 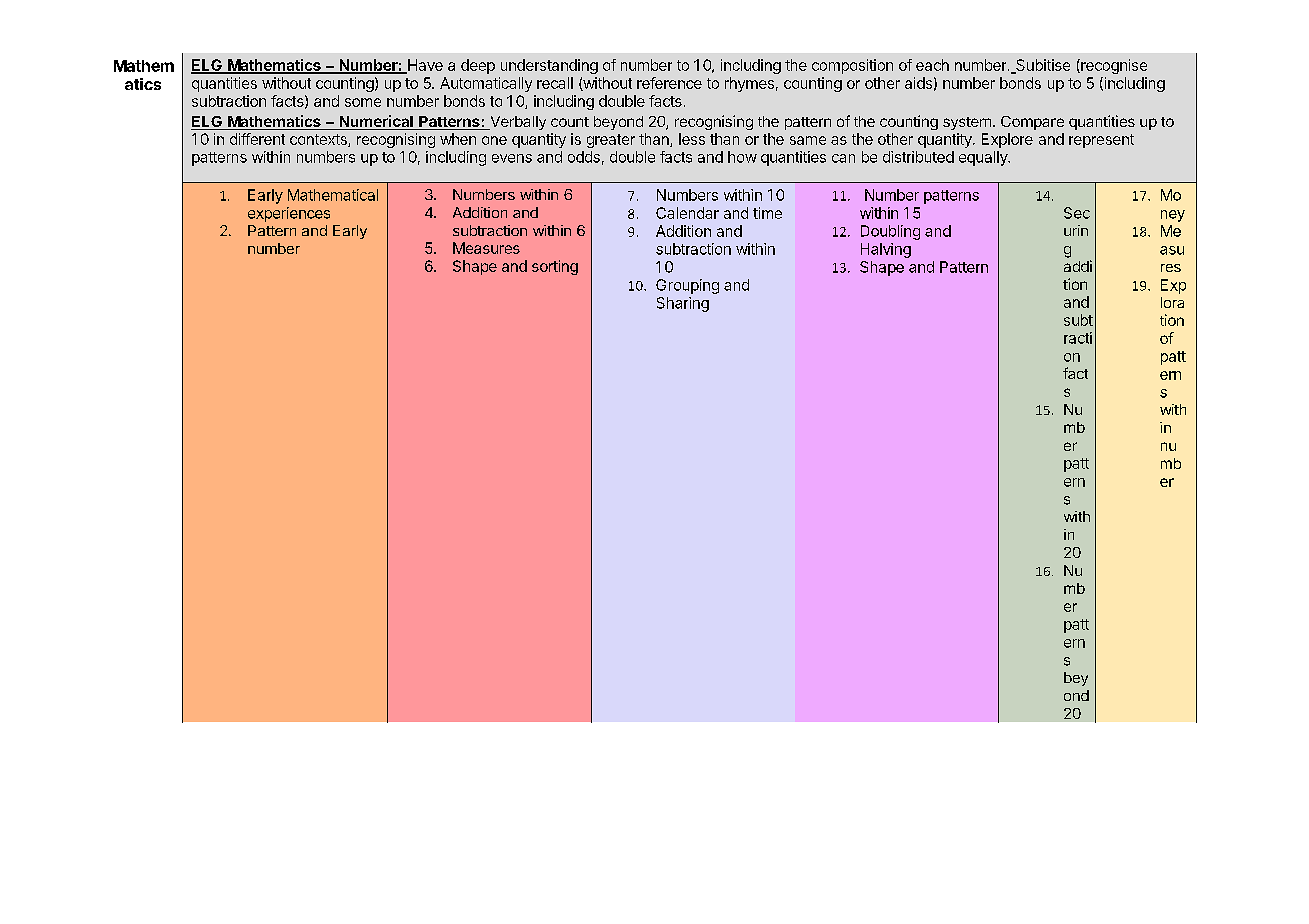 What do you see at coordinates (886, 250) in the image?
I see `Halving` at bounding box center [886, 250].
